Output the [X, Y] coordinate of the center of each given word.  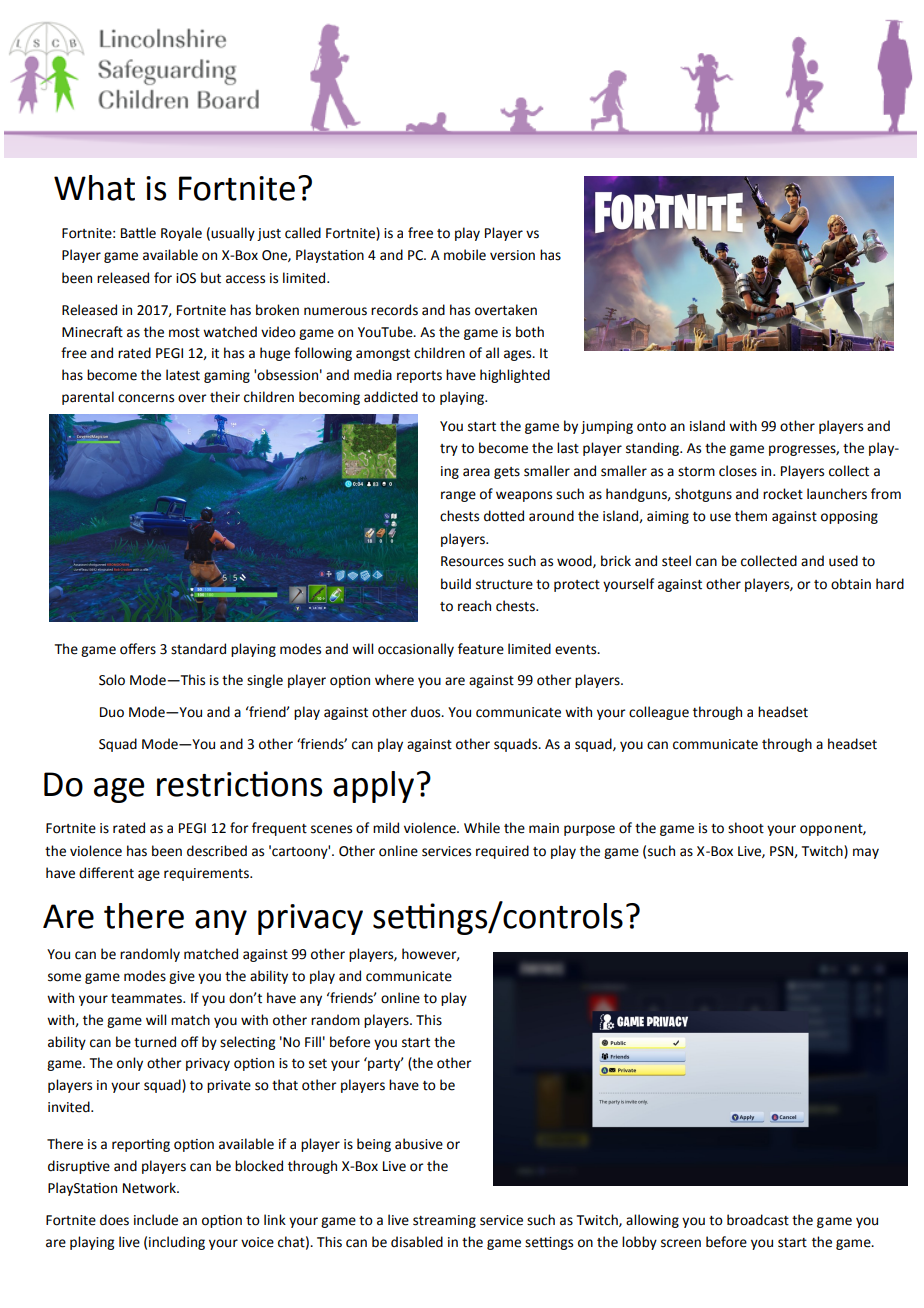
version [512, 255]
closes [738, 471]
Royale [181, 234]
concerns [146, 398]
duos [427, 712]
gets [507, 473]
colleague [659, 713]
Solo [112, 680]
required [502, 852]
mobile [465, 255]
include [156, 1220]
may [866, 853]
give [182, 977]
